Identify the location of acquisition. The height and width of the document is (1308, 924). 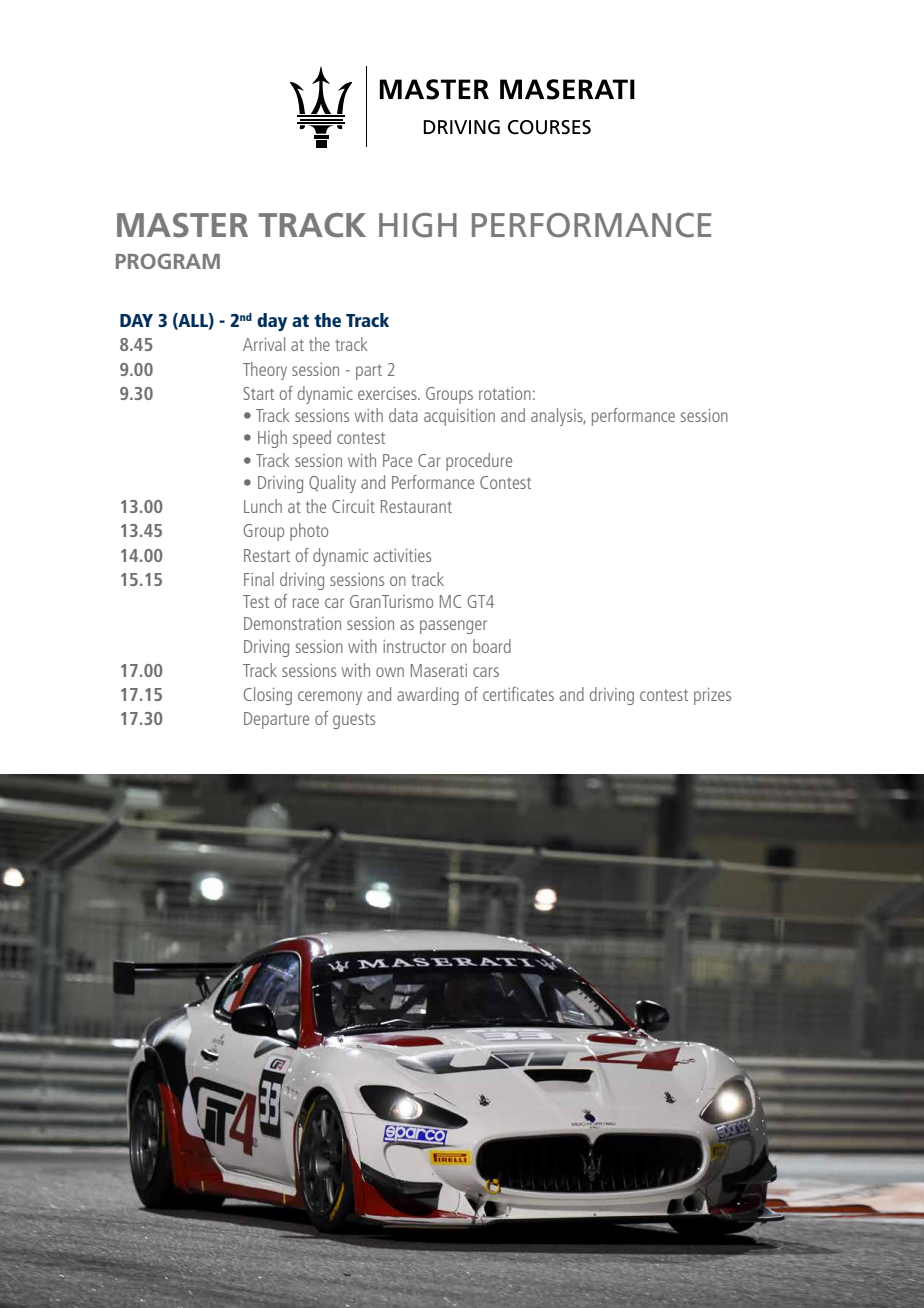
(459, 417).
